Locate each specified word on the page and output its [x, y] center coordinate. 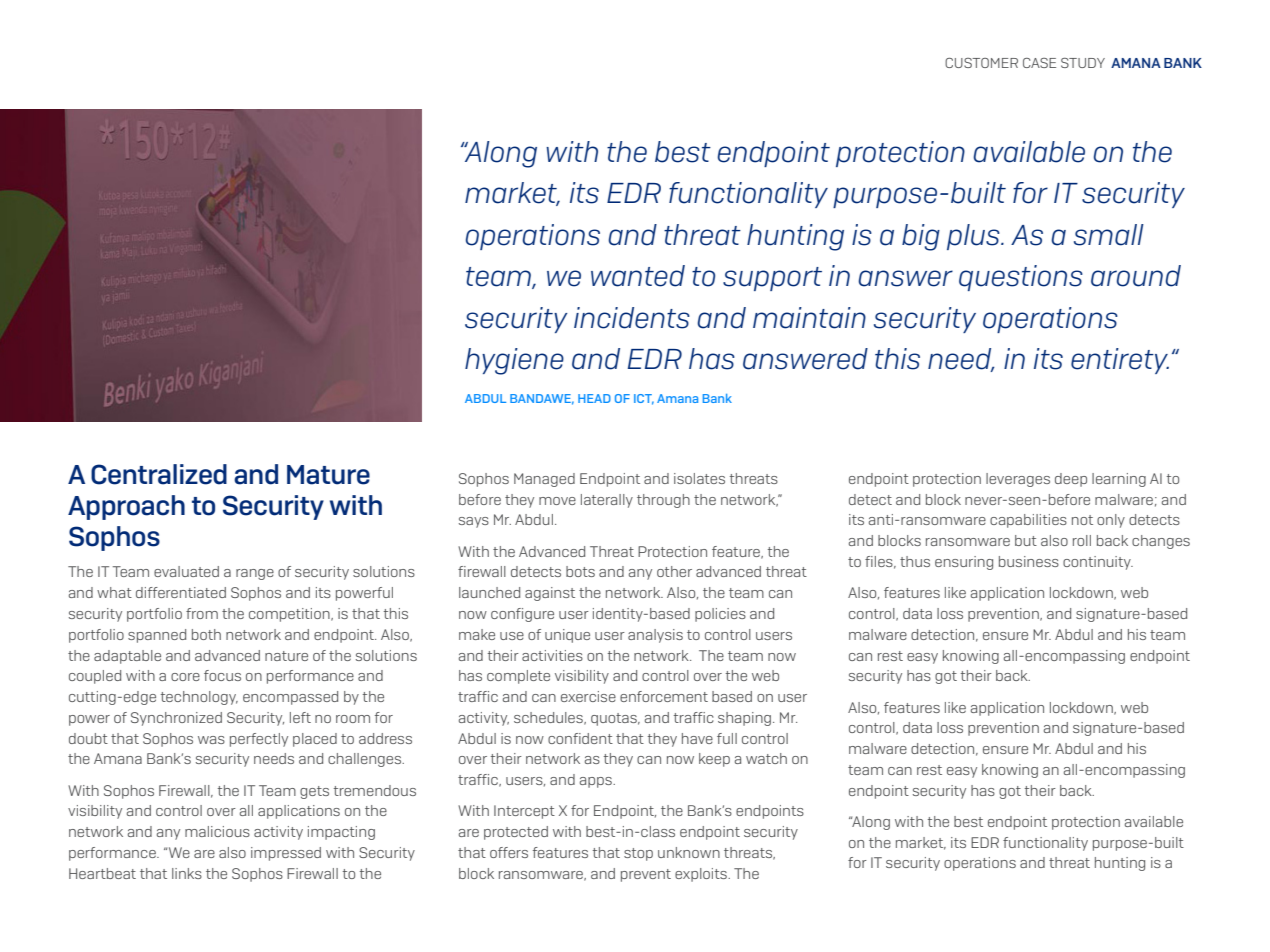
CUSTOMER [981, 63]
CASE [1039, 63]
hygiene [514, 361]
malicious [217, 831]
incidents [632, 318]
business [1029, 561]
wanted [638, 276]
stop [638, 854]
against [550, 594]
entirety [1120, 361]
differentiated [181, 592]
